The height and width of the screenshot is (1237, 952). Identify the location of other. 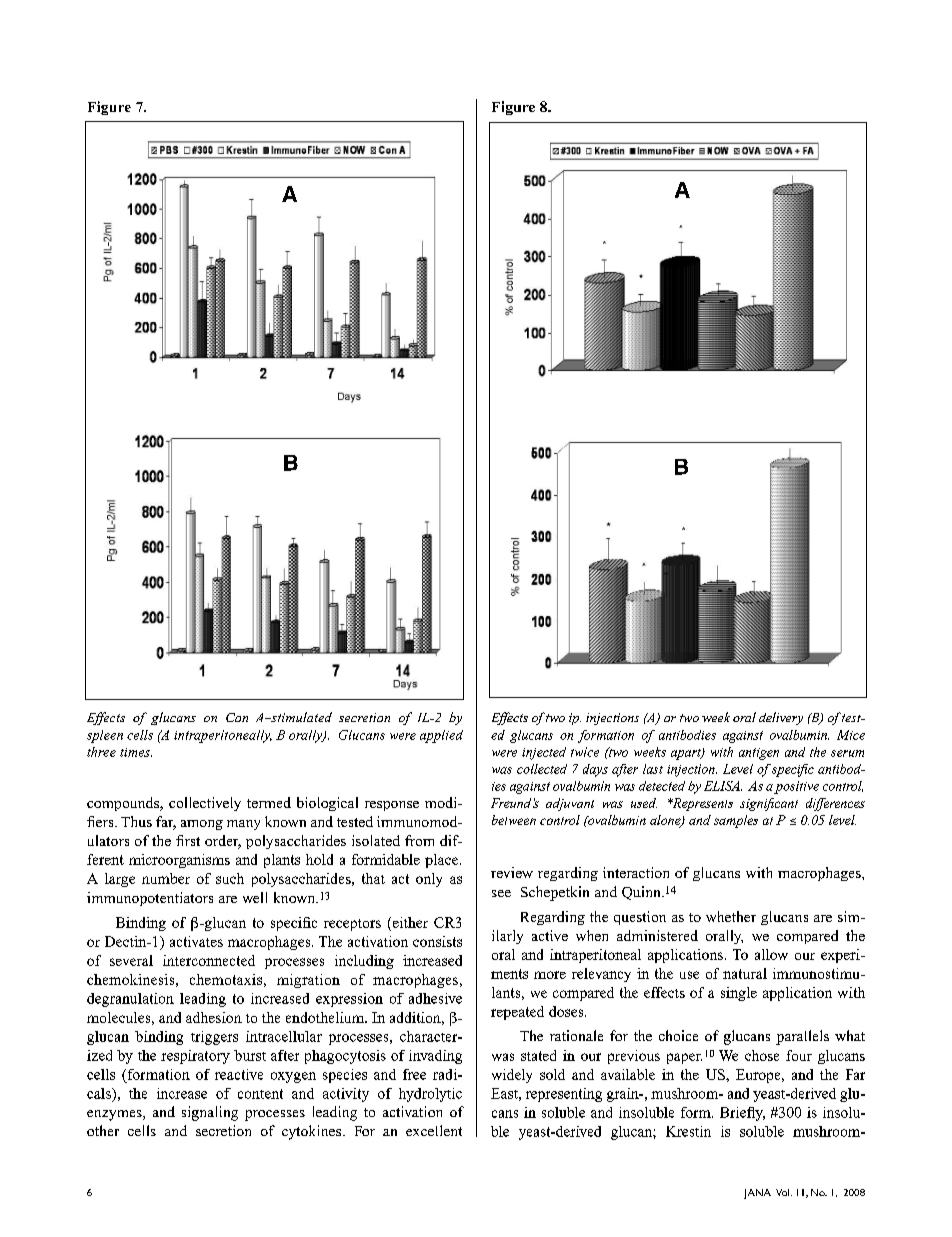
(103, 1130).
